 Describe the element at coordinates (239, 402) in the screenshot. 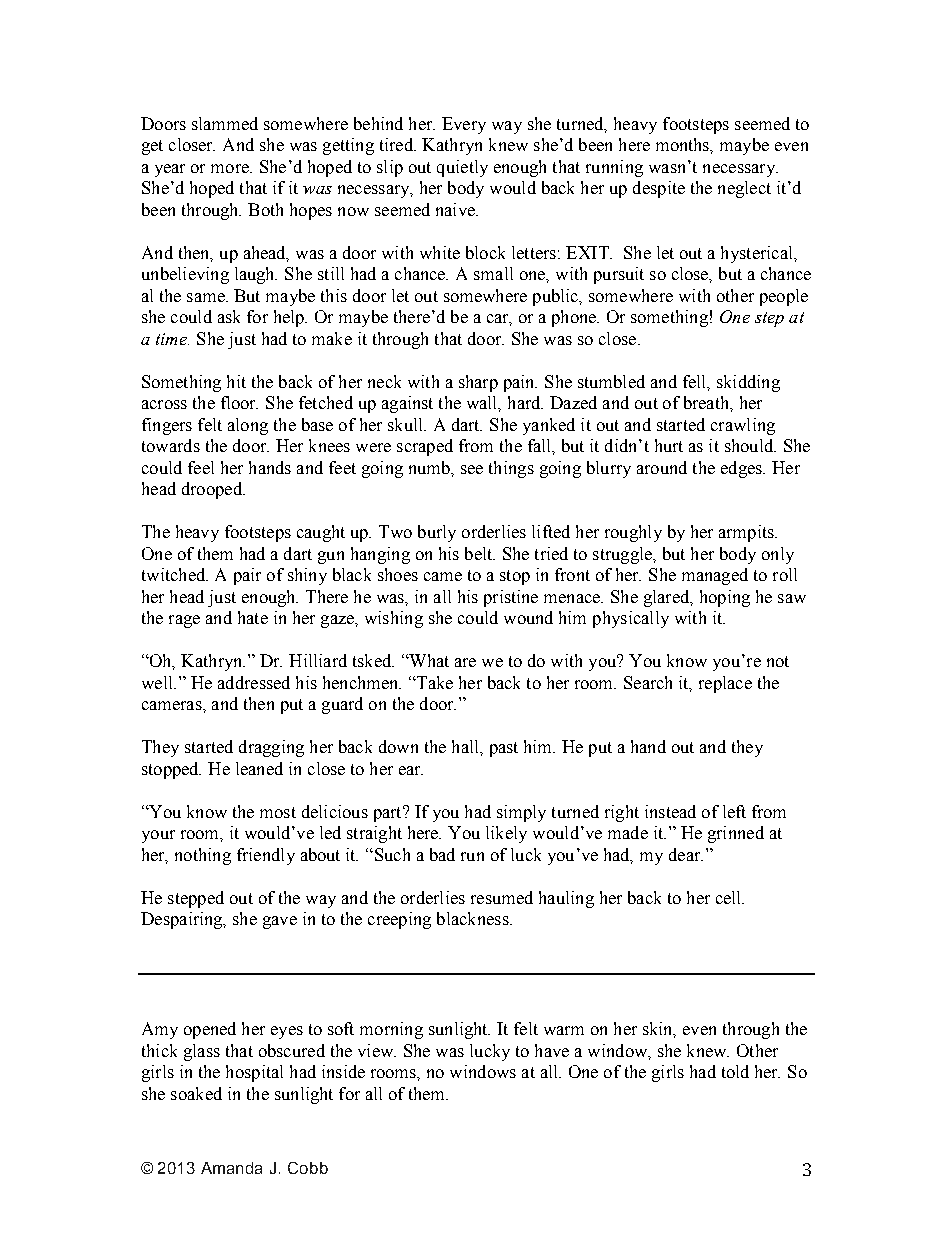

I see `floor` at that location.
